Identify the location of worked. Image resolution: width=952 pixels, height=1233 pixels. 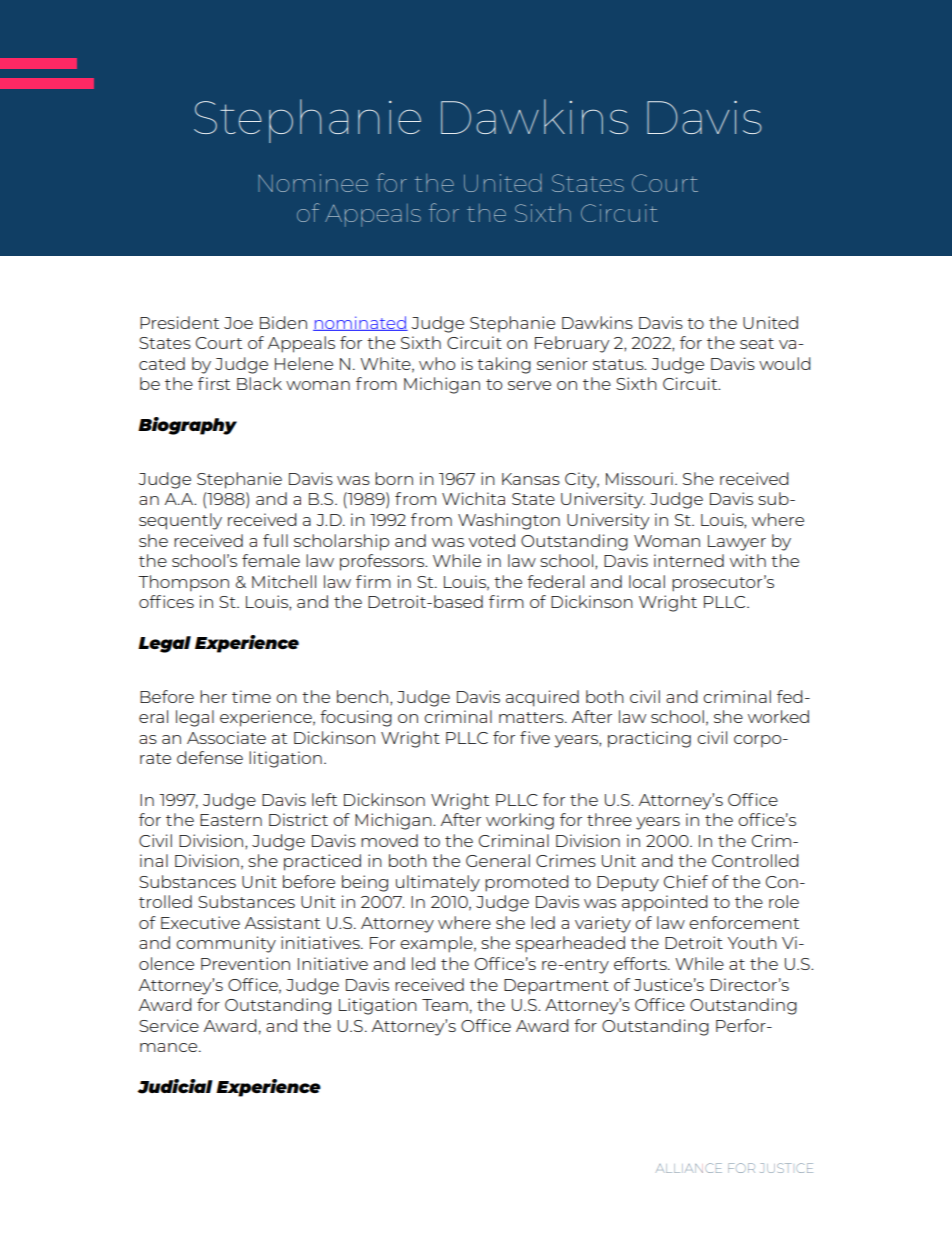
(778, 716).
